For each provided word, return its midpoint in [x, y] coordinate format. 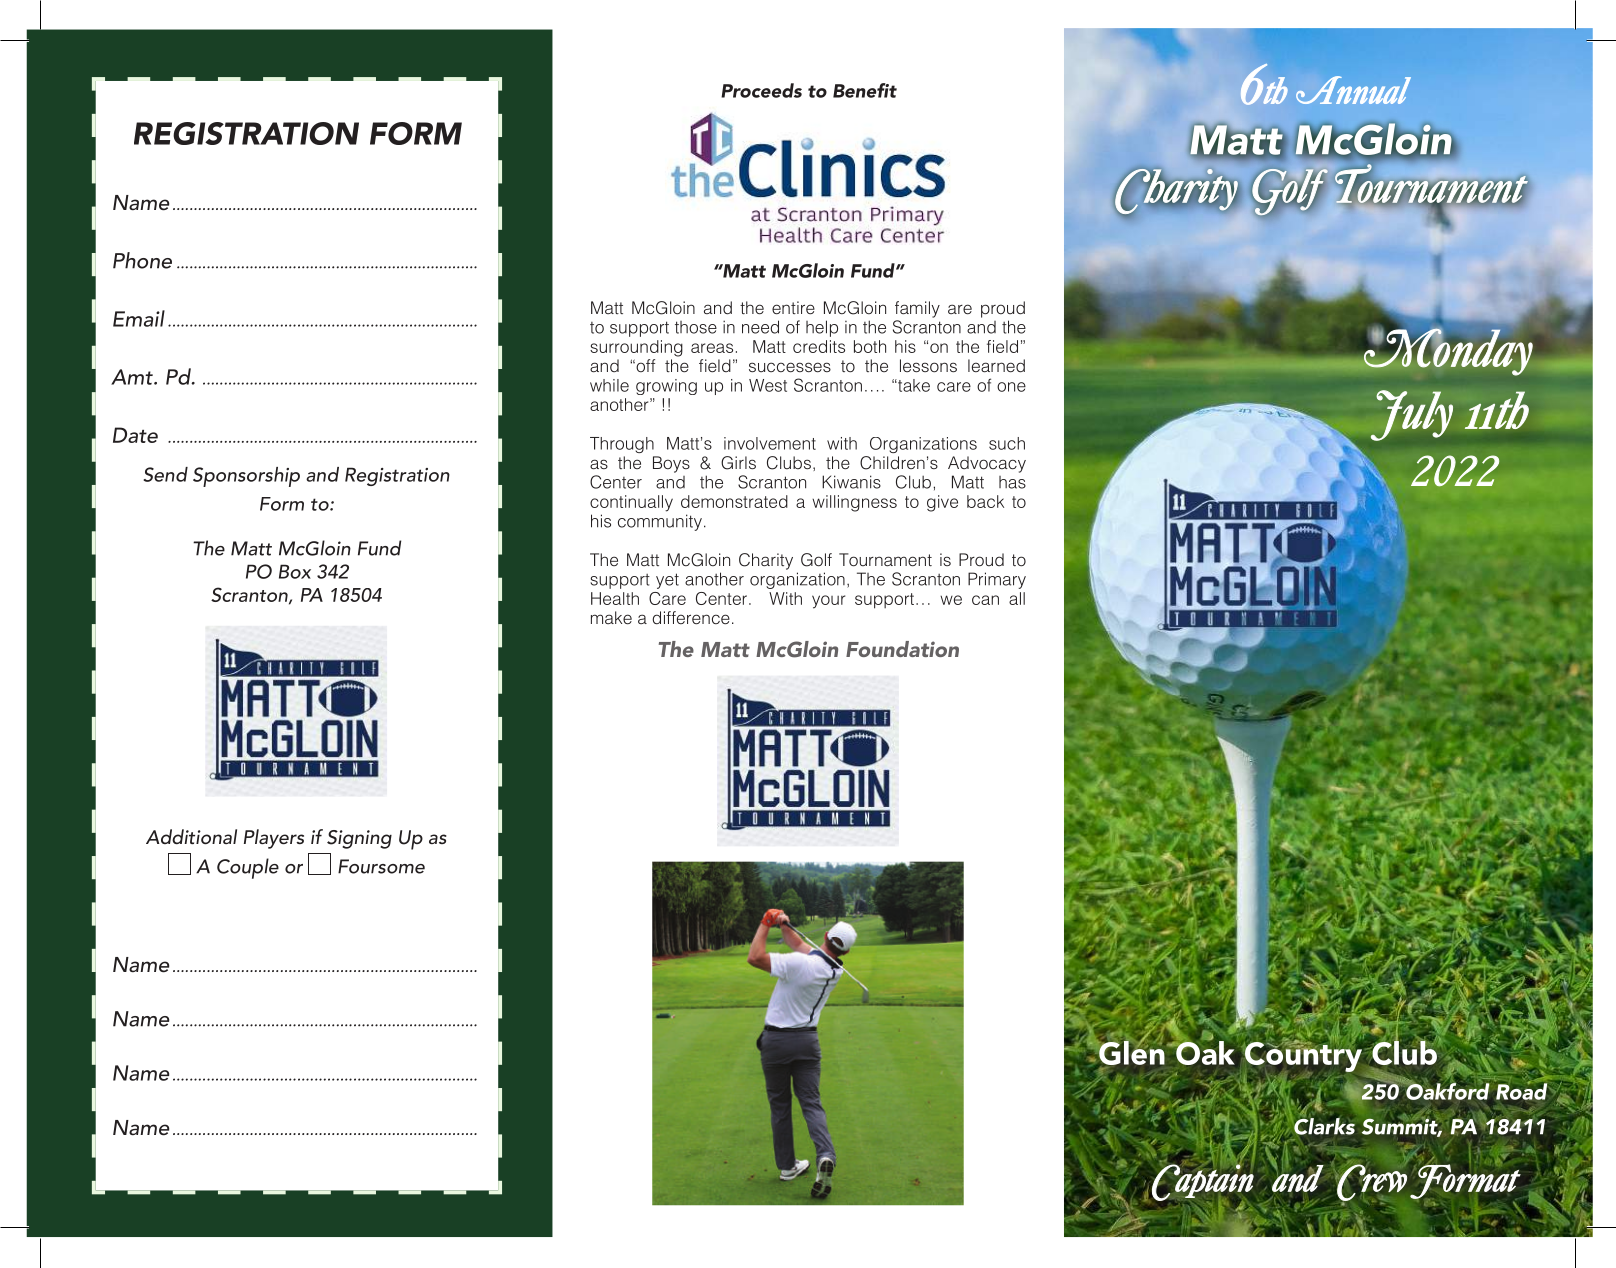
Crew [1371, 1183]
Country [1303, 1056]
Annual [1353, 90]
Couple [248, 868]
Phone [142, 260]
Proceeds [761, 90]
